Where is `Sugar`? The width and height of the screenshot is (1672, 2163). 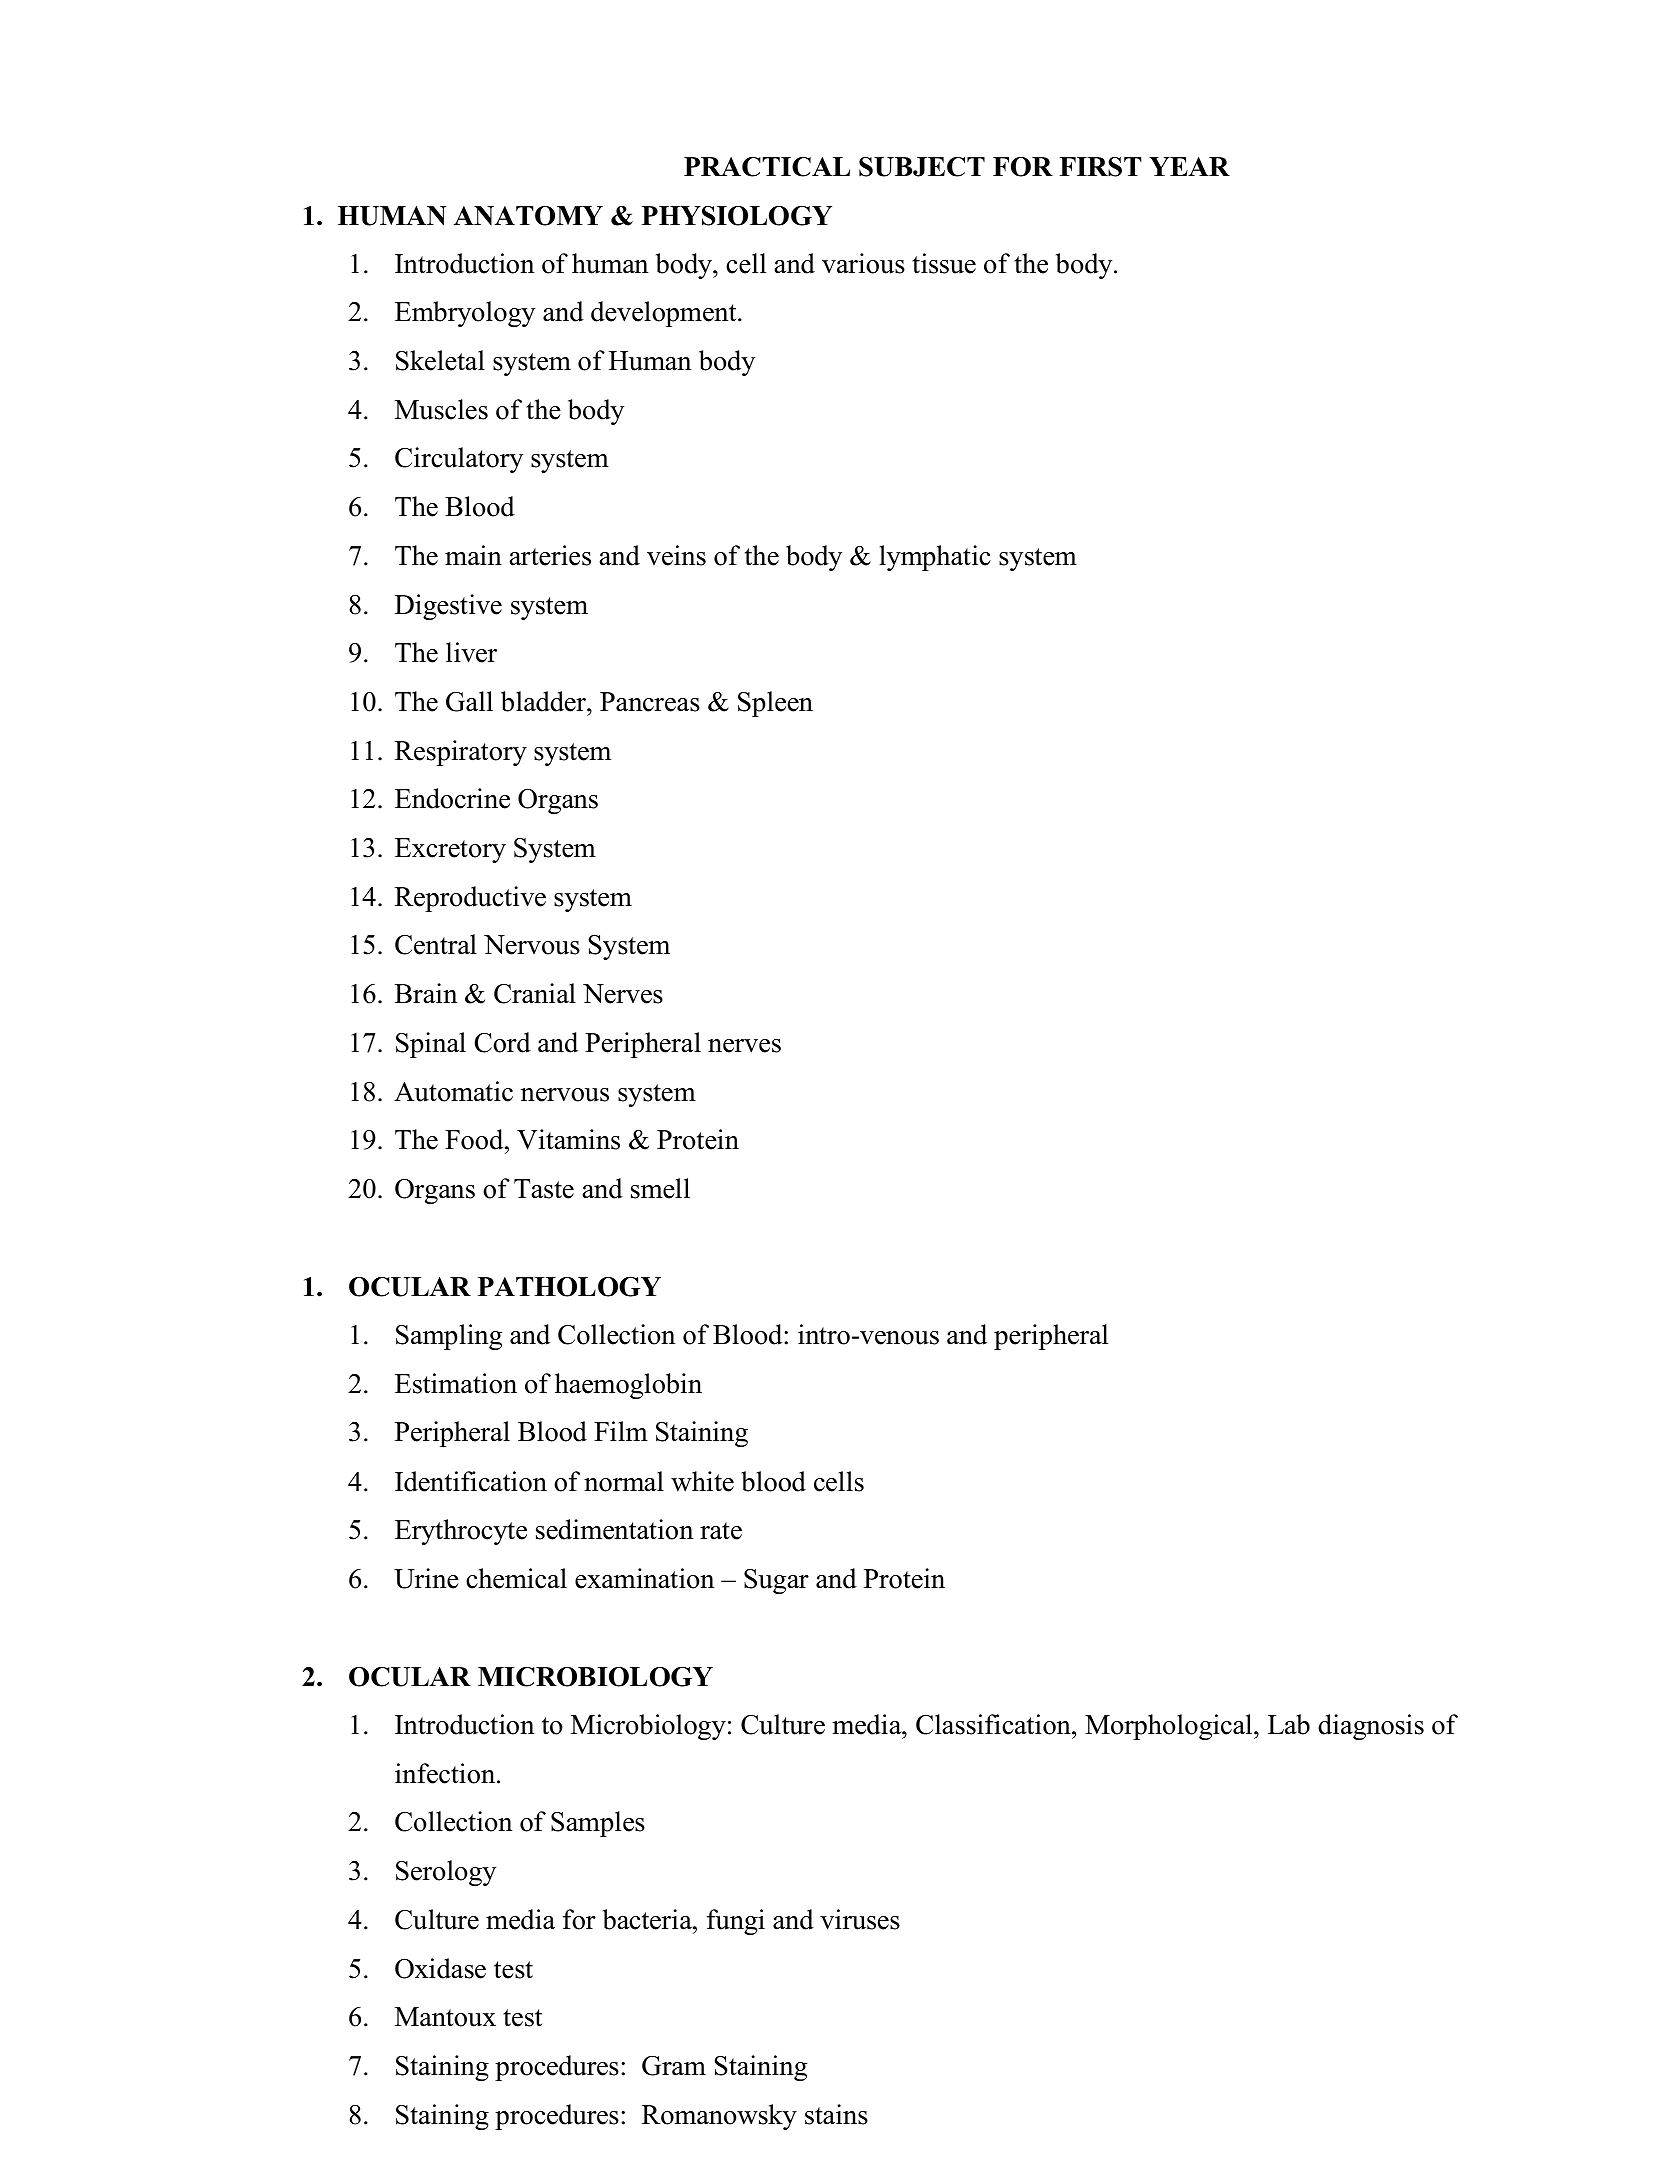
Sugar is located at coordinates (776, 1581).
